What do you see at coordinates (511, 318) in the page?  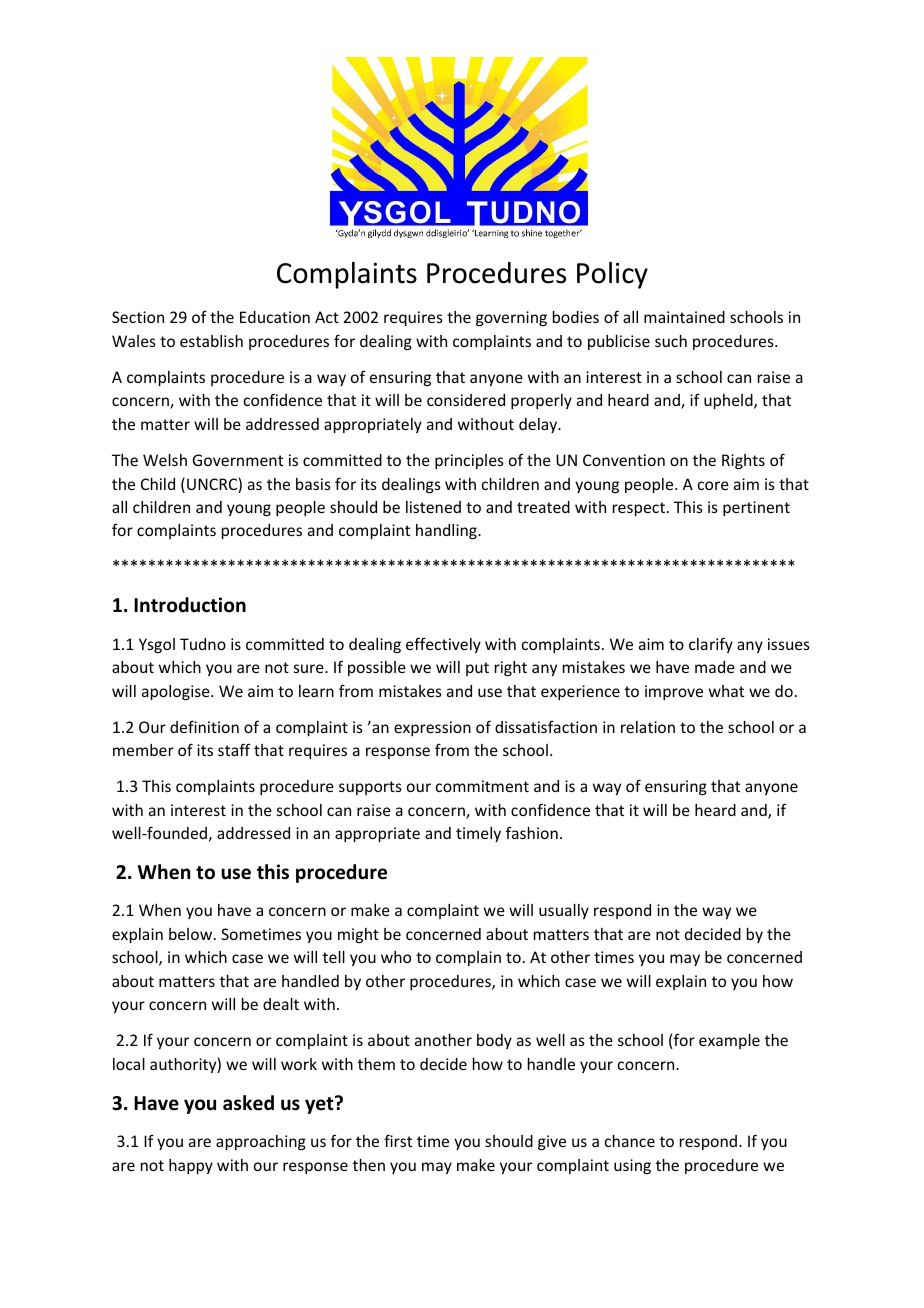 I see `governing` at bounding box center [511, 318].
